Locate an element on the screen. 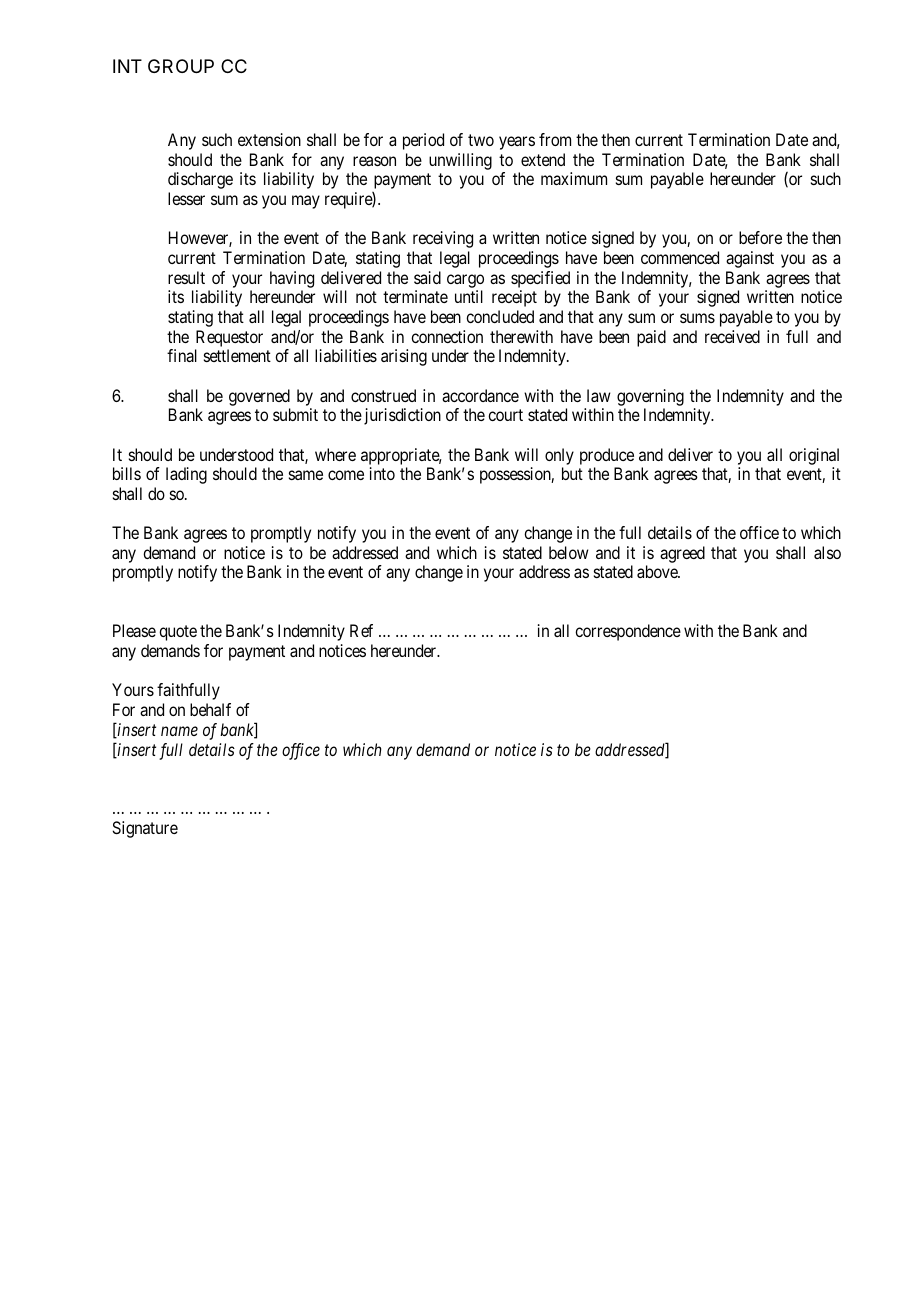 Image resolution: width=924 pixels, height=1308 pixels. Please is located at coordinates (134, 630).
